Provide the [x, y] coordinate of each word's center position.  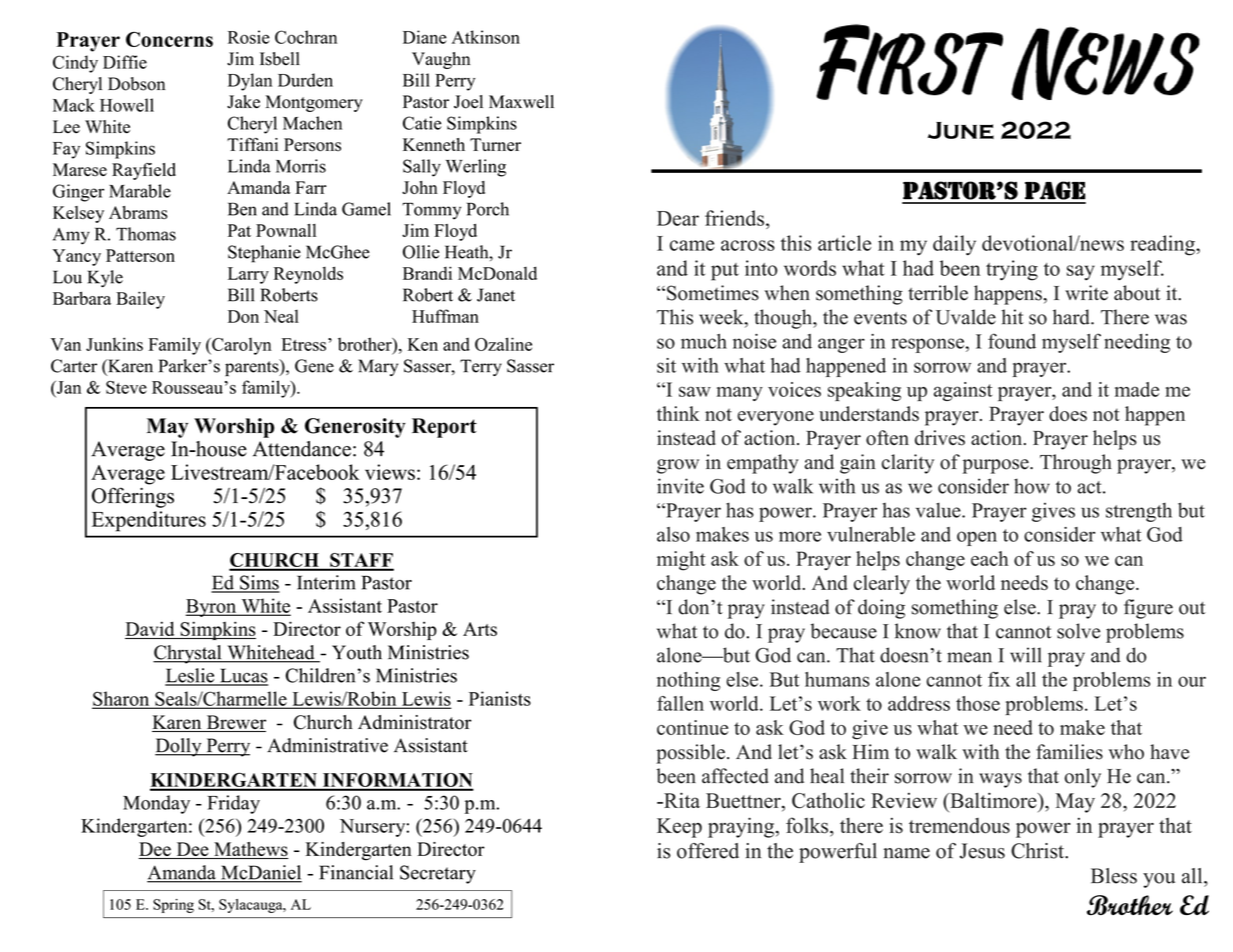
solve [1078, 631]
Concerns [169, 39]
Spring [173, 906]
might [681, 561]
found [1012, 341]
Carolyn [241, 346]
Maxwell [521, 101]
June [961, 130]
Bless [1114, 876]
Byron [212, 608]
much [704, 341]
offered [708, 851]
